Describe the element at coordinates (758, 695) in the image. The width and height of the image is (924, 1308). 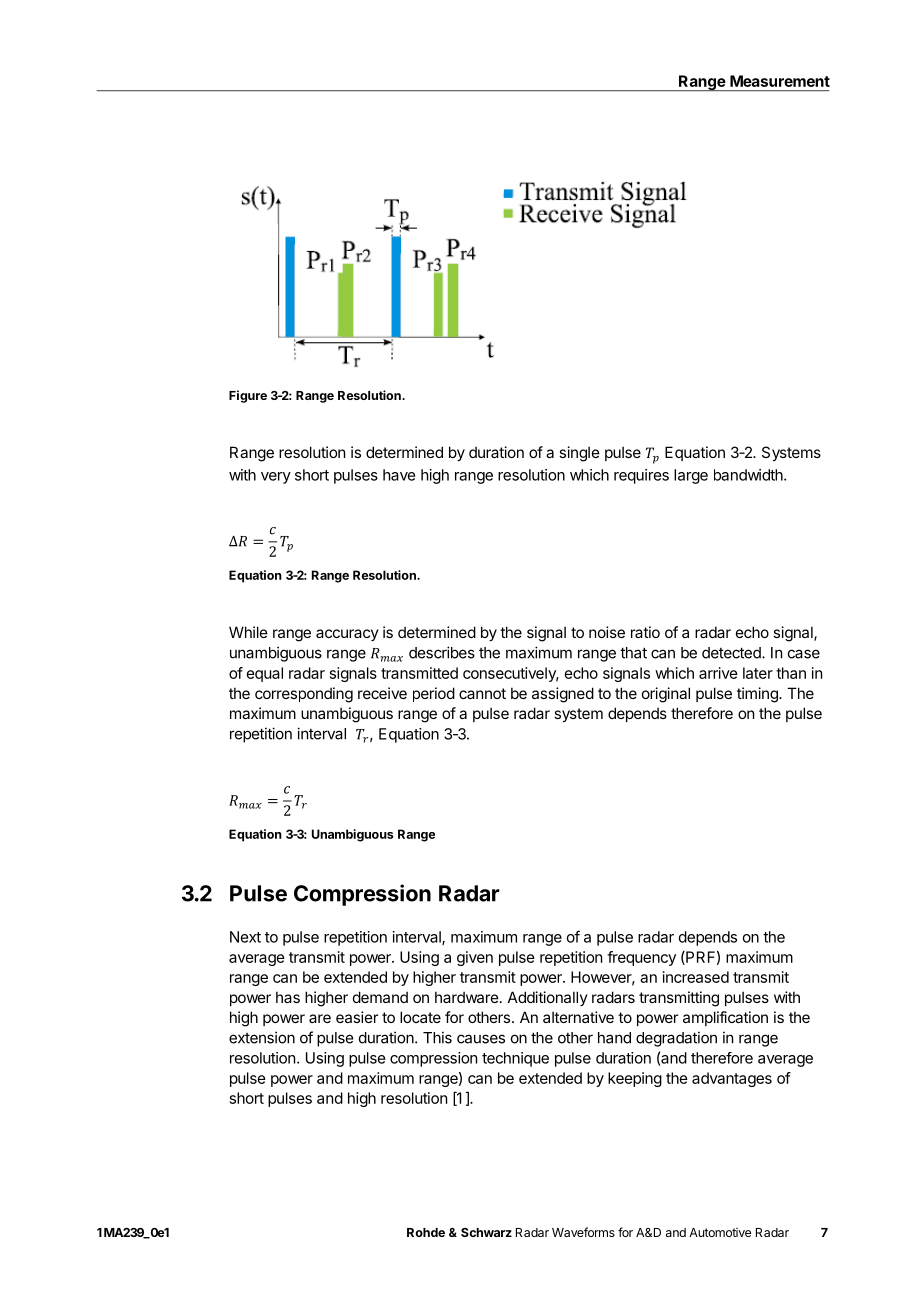
I see `timing` at that location.
